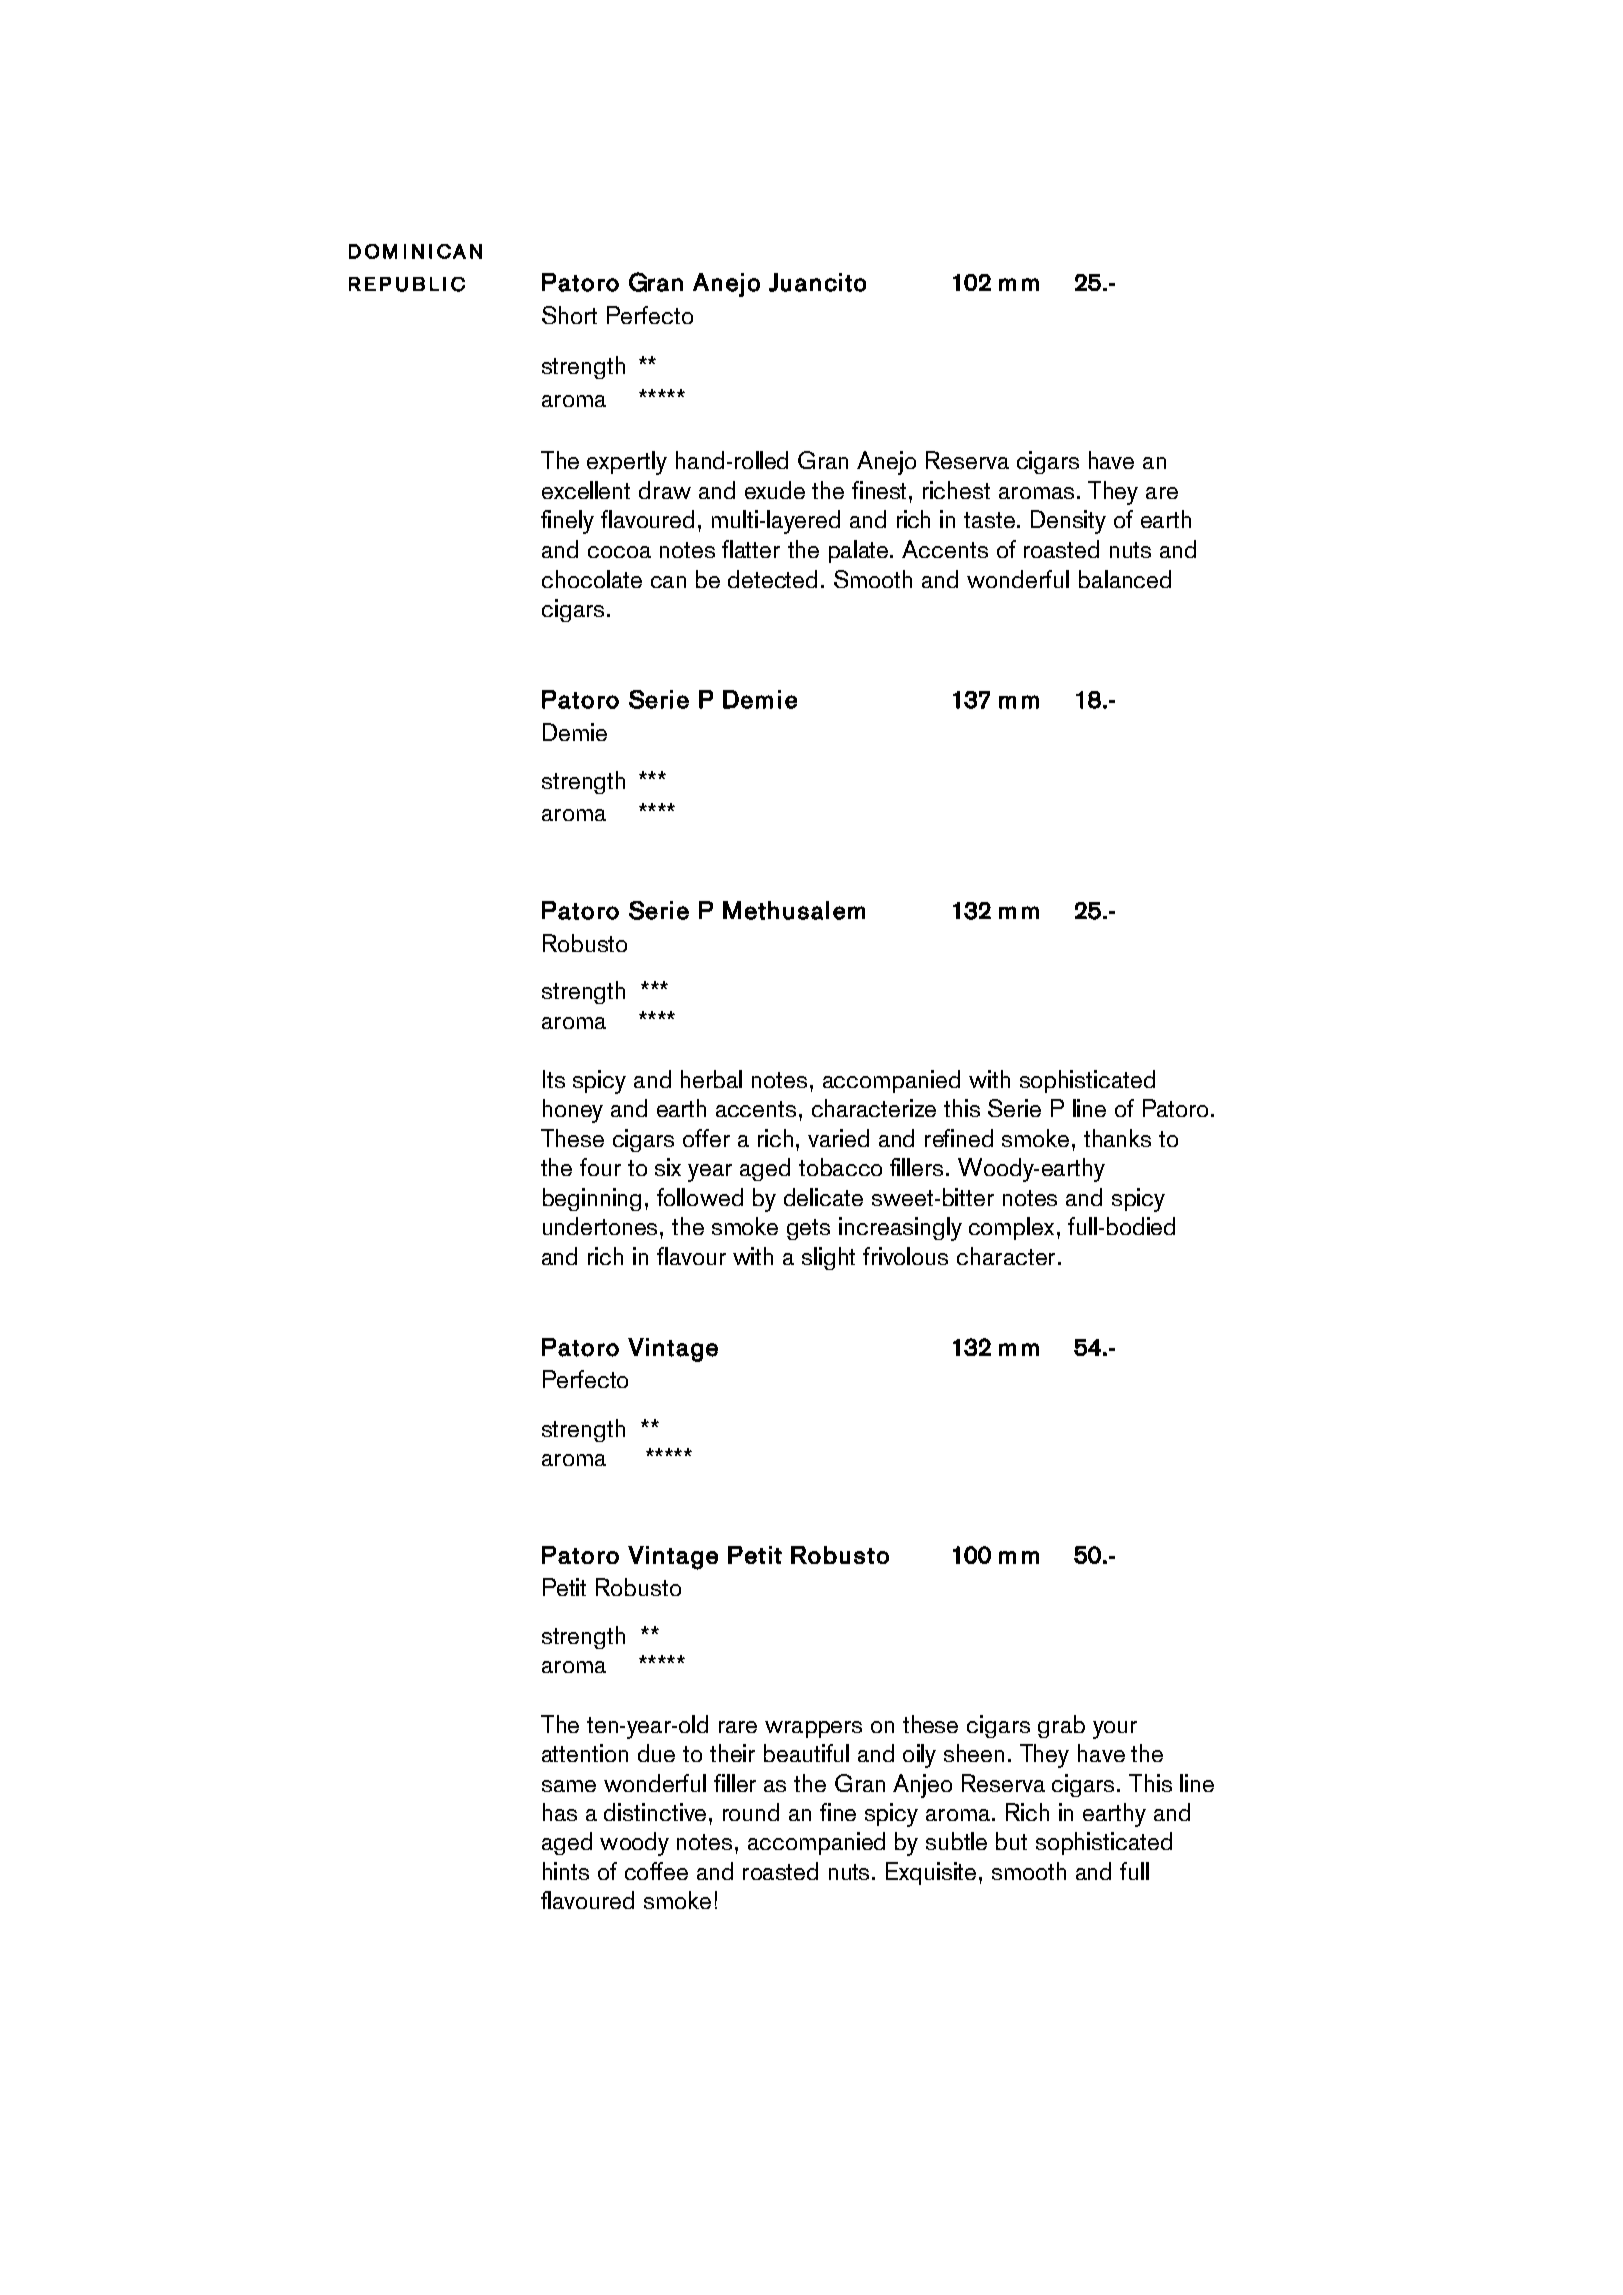  What do you see at coordinates (806, 1753) in the document?
I see `beautiful` at bounding box center [806, 1753].
